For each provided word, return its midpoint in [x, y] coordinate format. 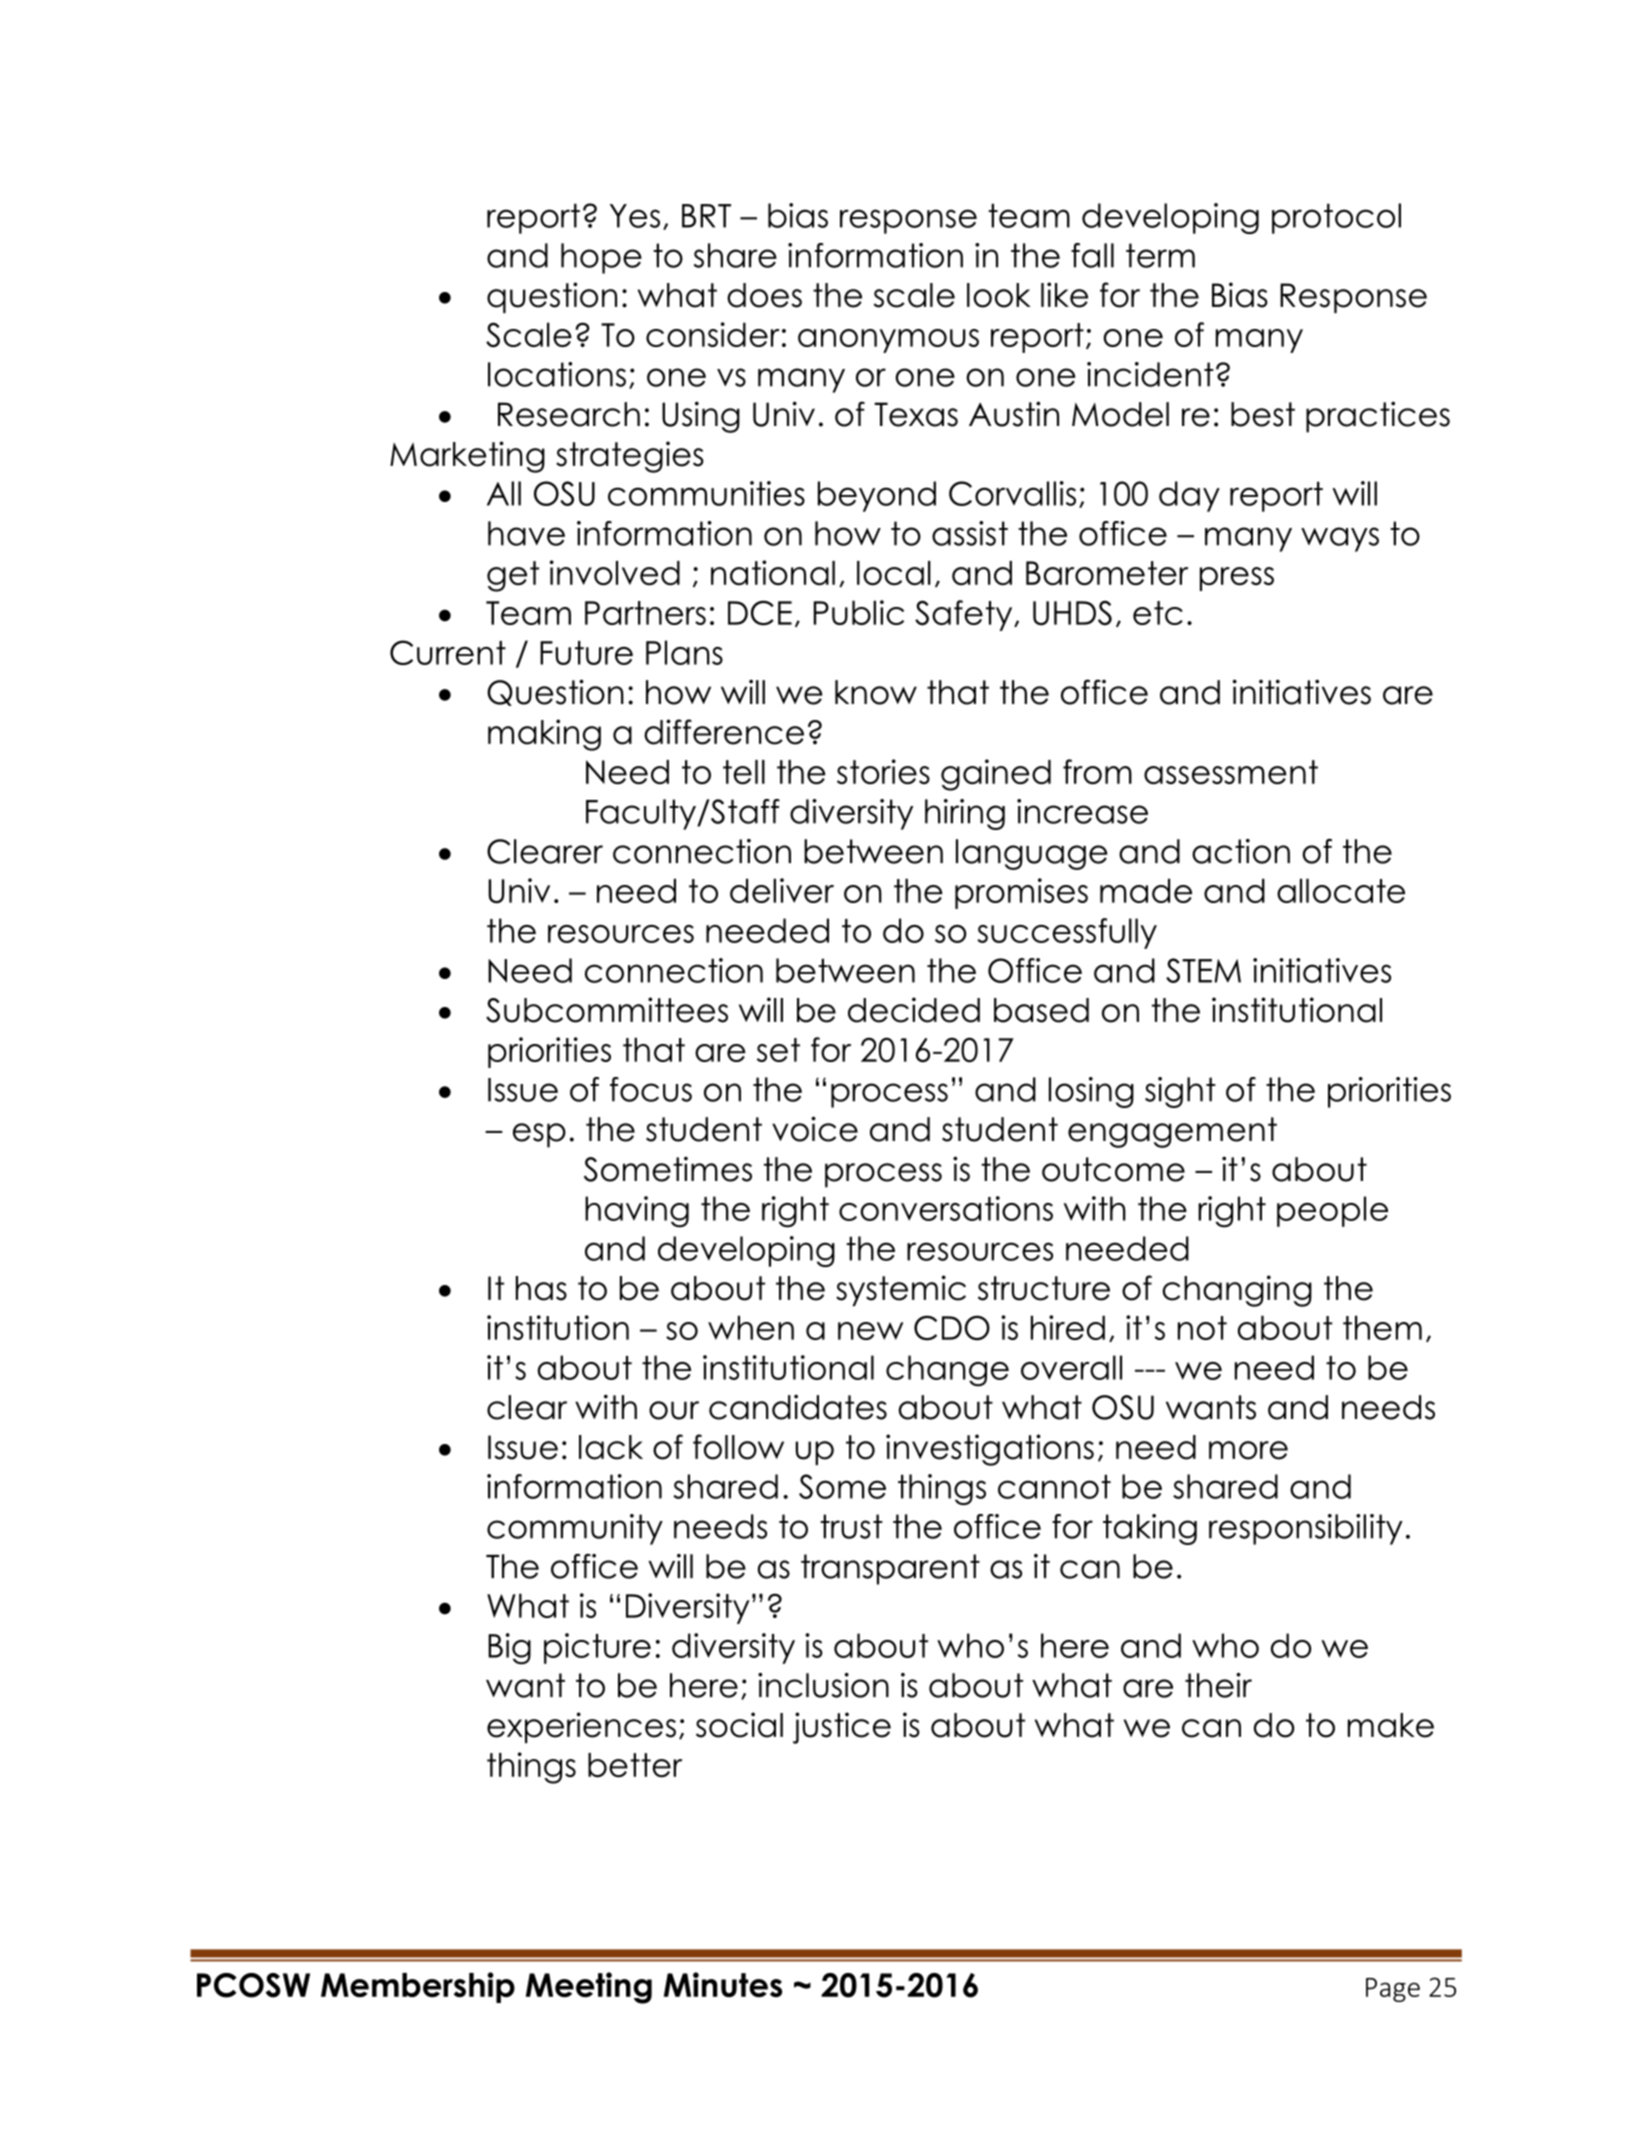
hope [601, 258]
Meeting [589, 1988]
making [544, 735]
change [947, 1371]
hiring [965, 814]
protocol [1336, 218]
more [1248, 1450]
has [541, 1288]
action [1241, 851]
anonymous [888, 341]
